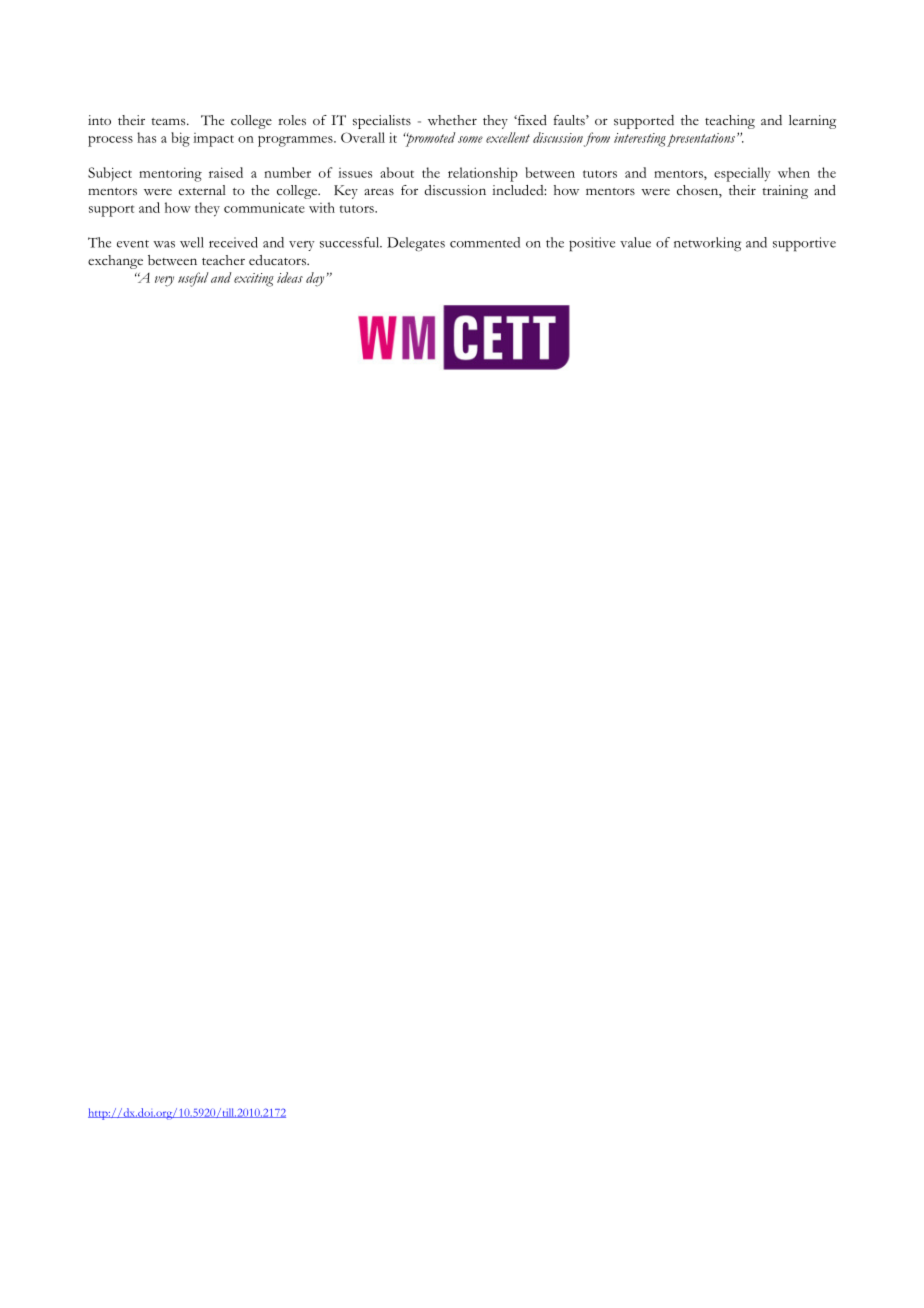  Describe the element at coordinates (707, 244) in the screenshot. I see `networking` at that location.
